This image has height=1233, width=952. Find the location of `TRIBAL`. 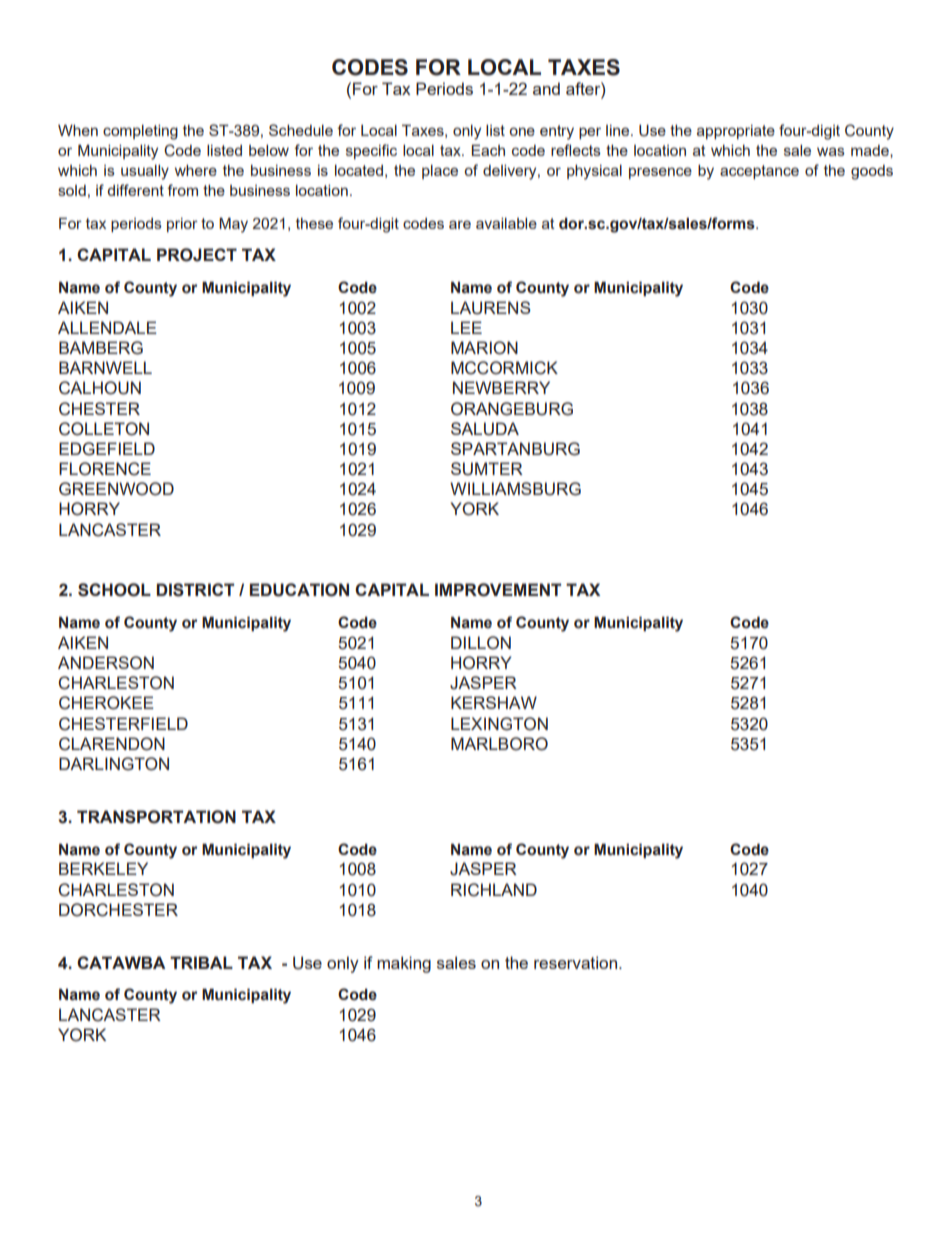

TRIBAL is located at coordinates (201, 962).
